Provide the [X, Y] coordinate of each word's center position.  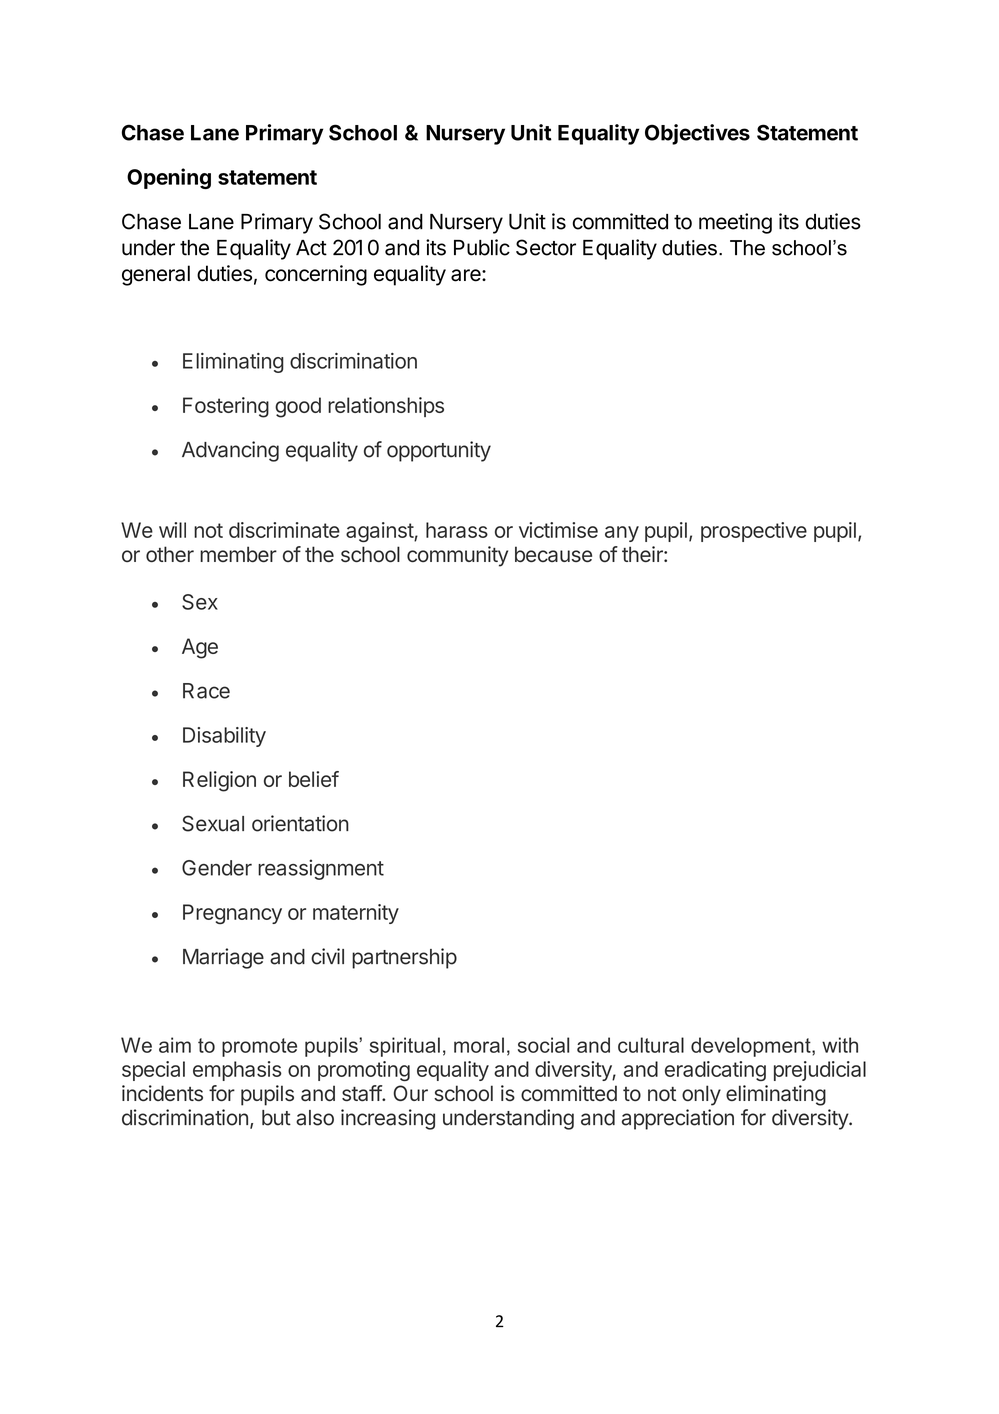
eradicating [715, 1071]
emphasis [237, 1071]
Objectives [697, 134]
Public [482, 247]
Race [206, 691]
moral [479, 1045]
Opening [169, 178]
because [553, 554]
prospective [754, 532]
